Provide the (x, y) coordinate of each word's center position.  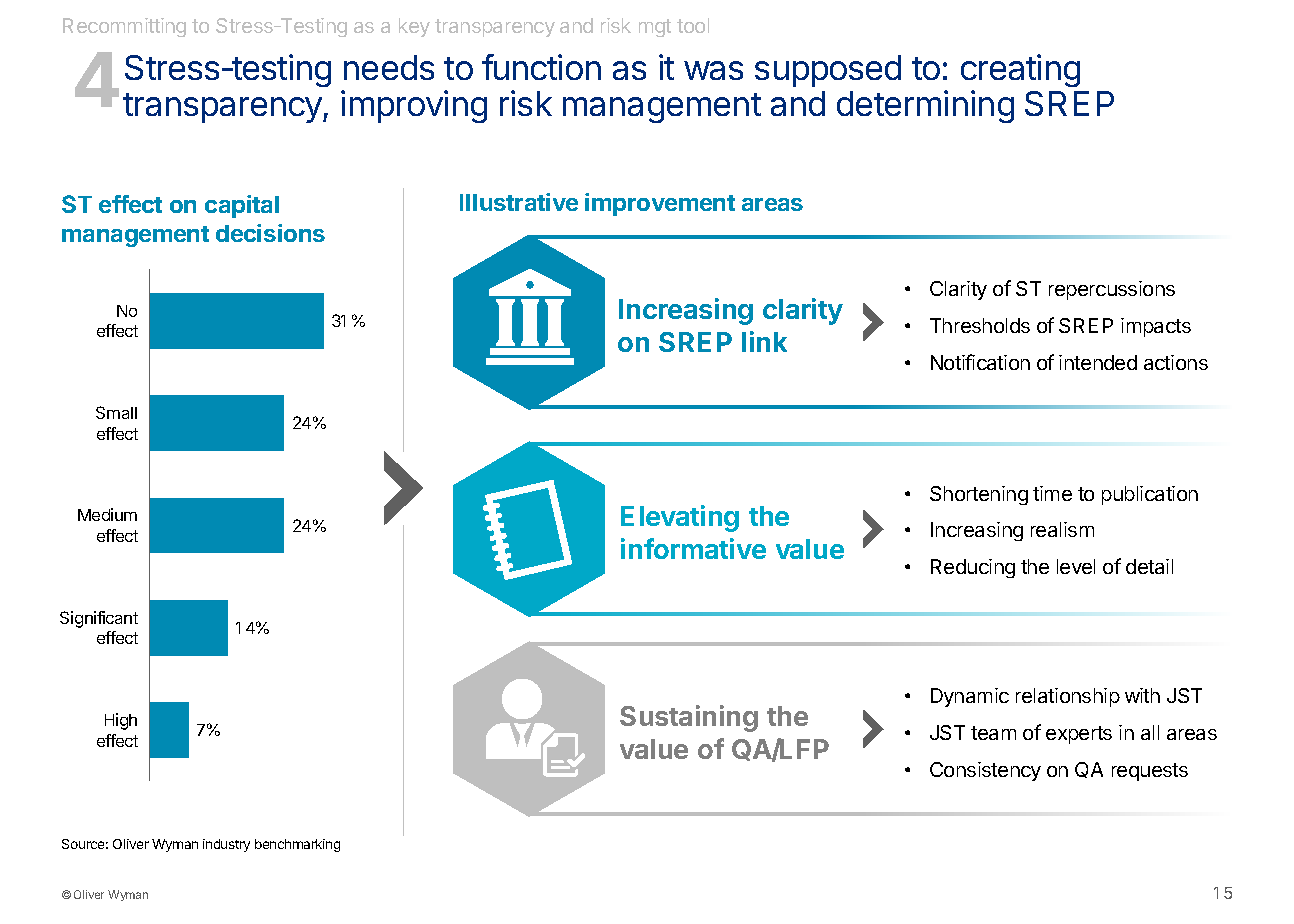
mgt (655, 28)
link (764, 341)
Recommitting (124, 27)
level (1076, 566)
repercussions (1112, 290)
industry (226, 845)
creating (1020, 70)
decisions (270, 233)
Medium (107, 514)
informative (693, 548)
